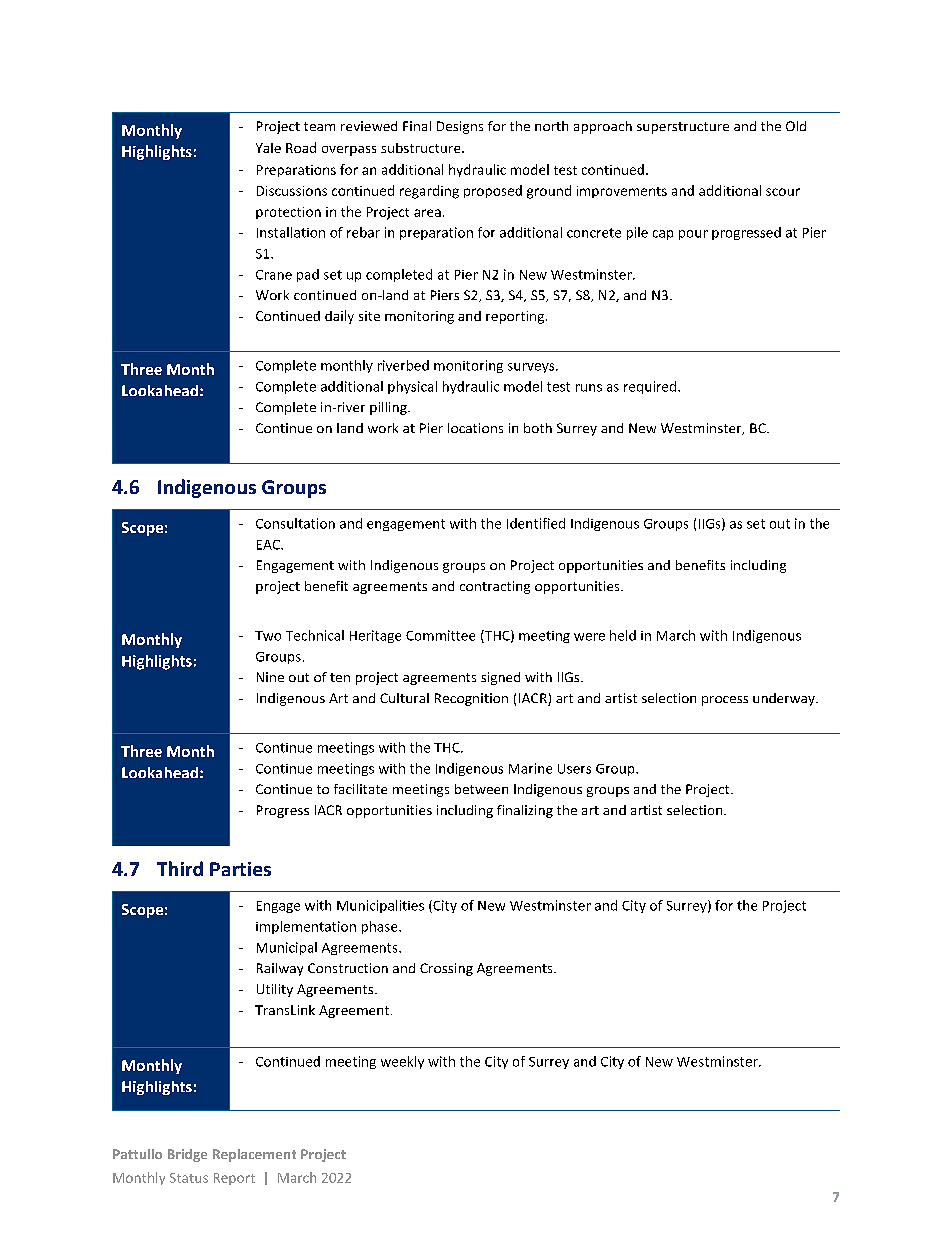 This screenshot has height=1233, width=952. I want to click on proposed, so click(493, 191).
